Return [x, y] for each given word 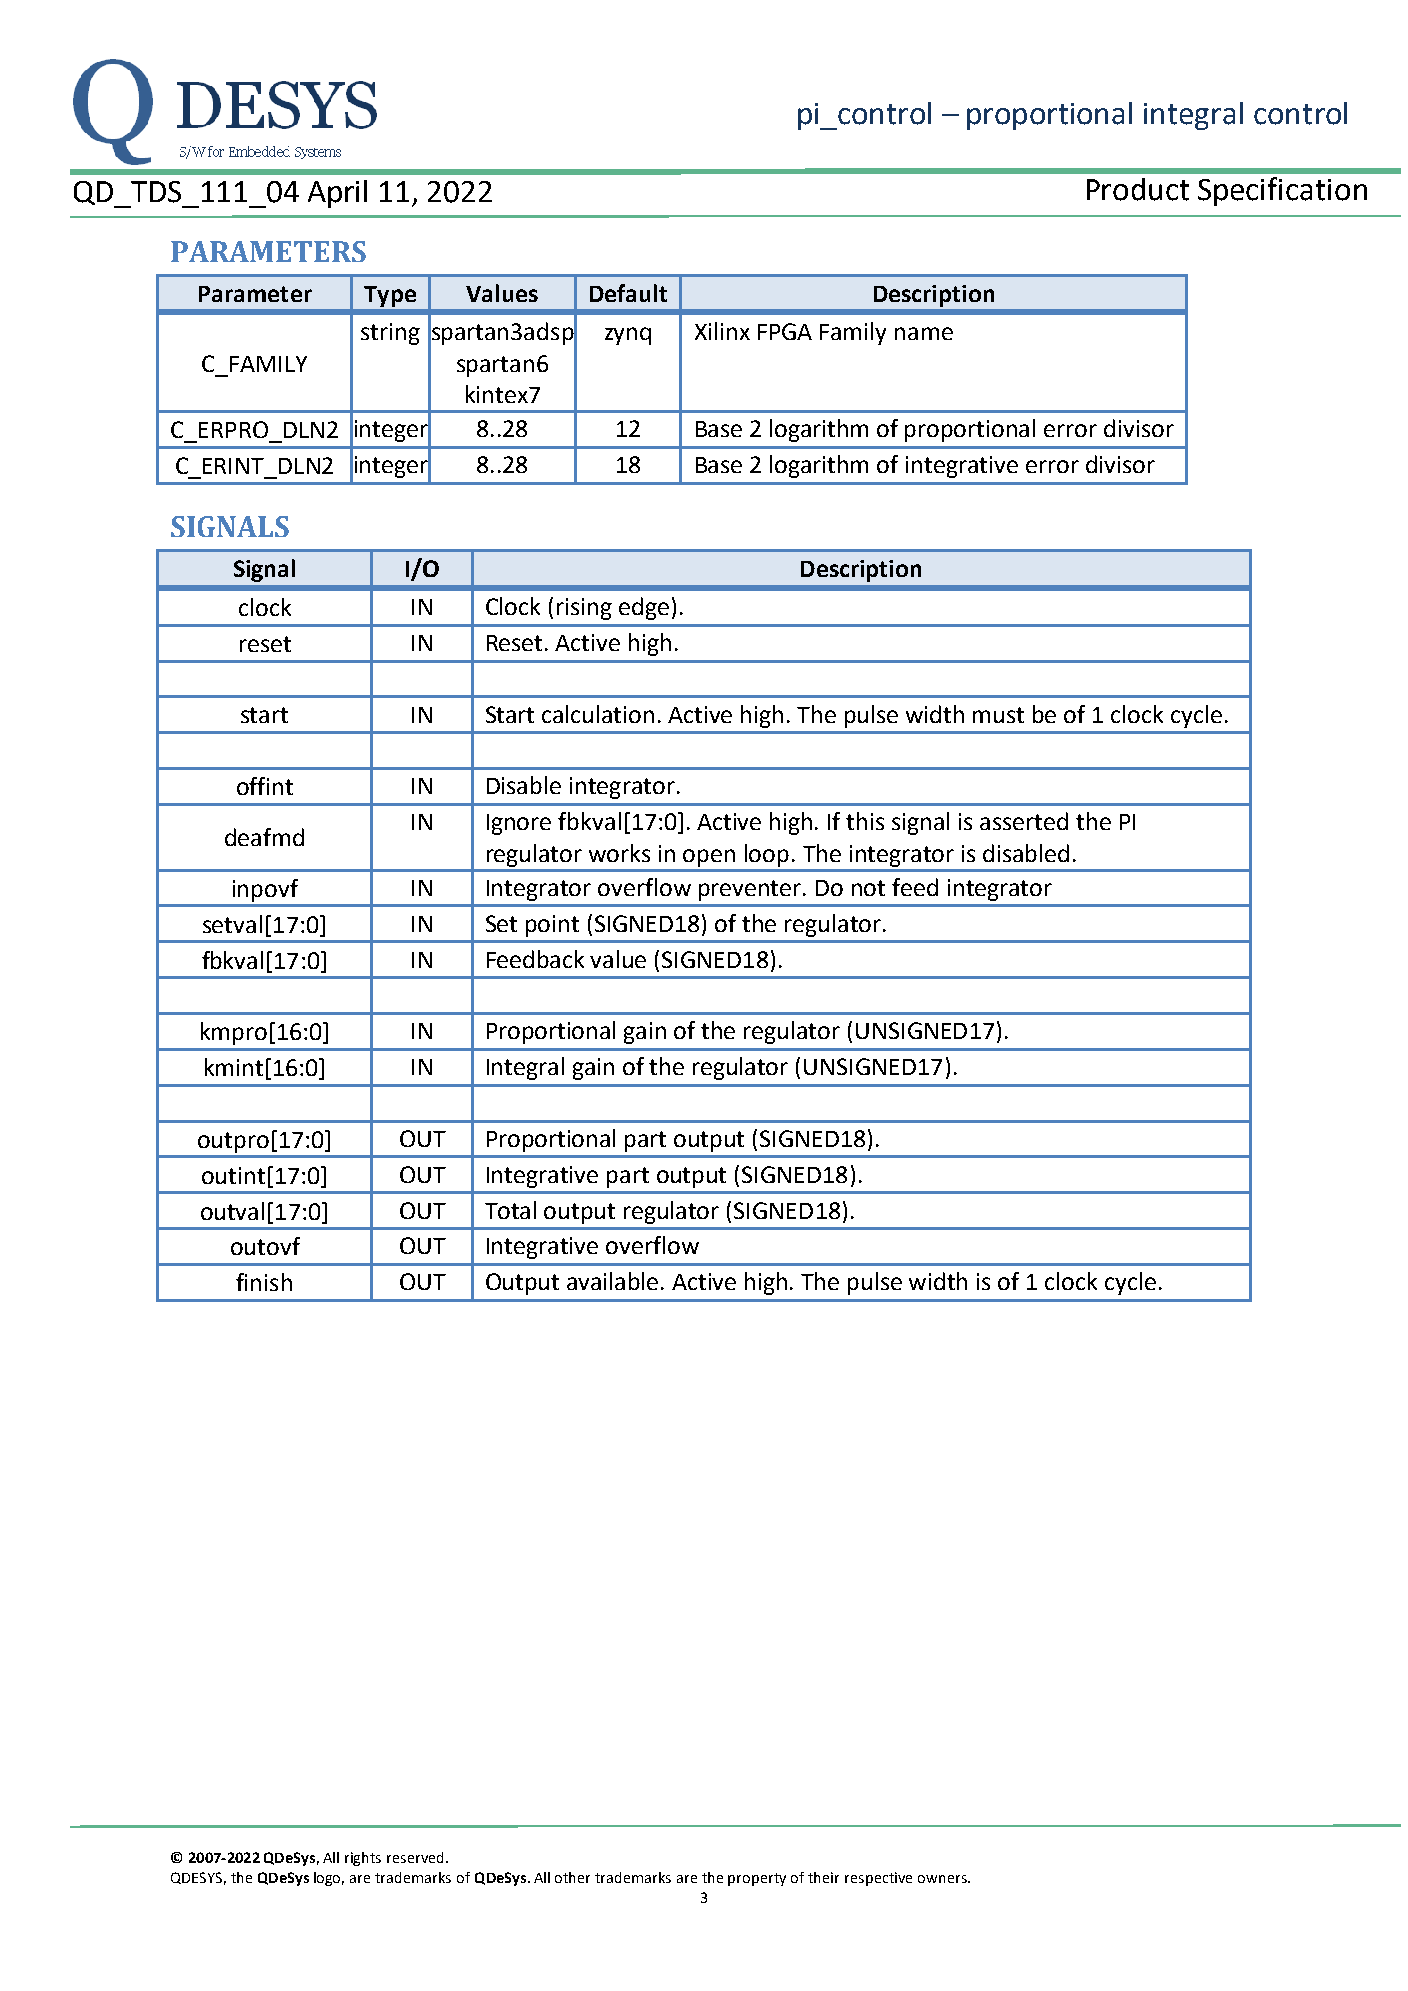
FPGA [785, 331]
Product [1138, 189]
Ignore [519, 824]
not [868, 888]
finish [264, 1282]
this [865, 821]
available [612, 1281]
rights [363, 1859]
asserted [1024, 821]
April [337, 194]
